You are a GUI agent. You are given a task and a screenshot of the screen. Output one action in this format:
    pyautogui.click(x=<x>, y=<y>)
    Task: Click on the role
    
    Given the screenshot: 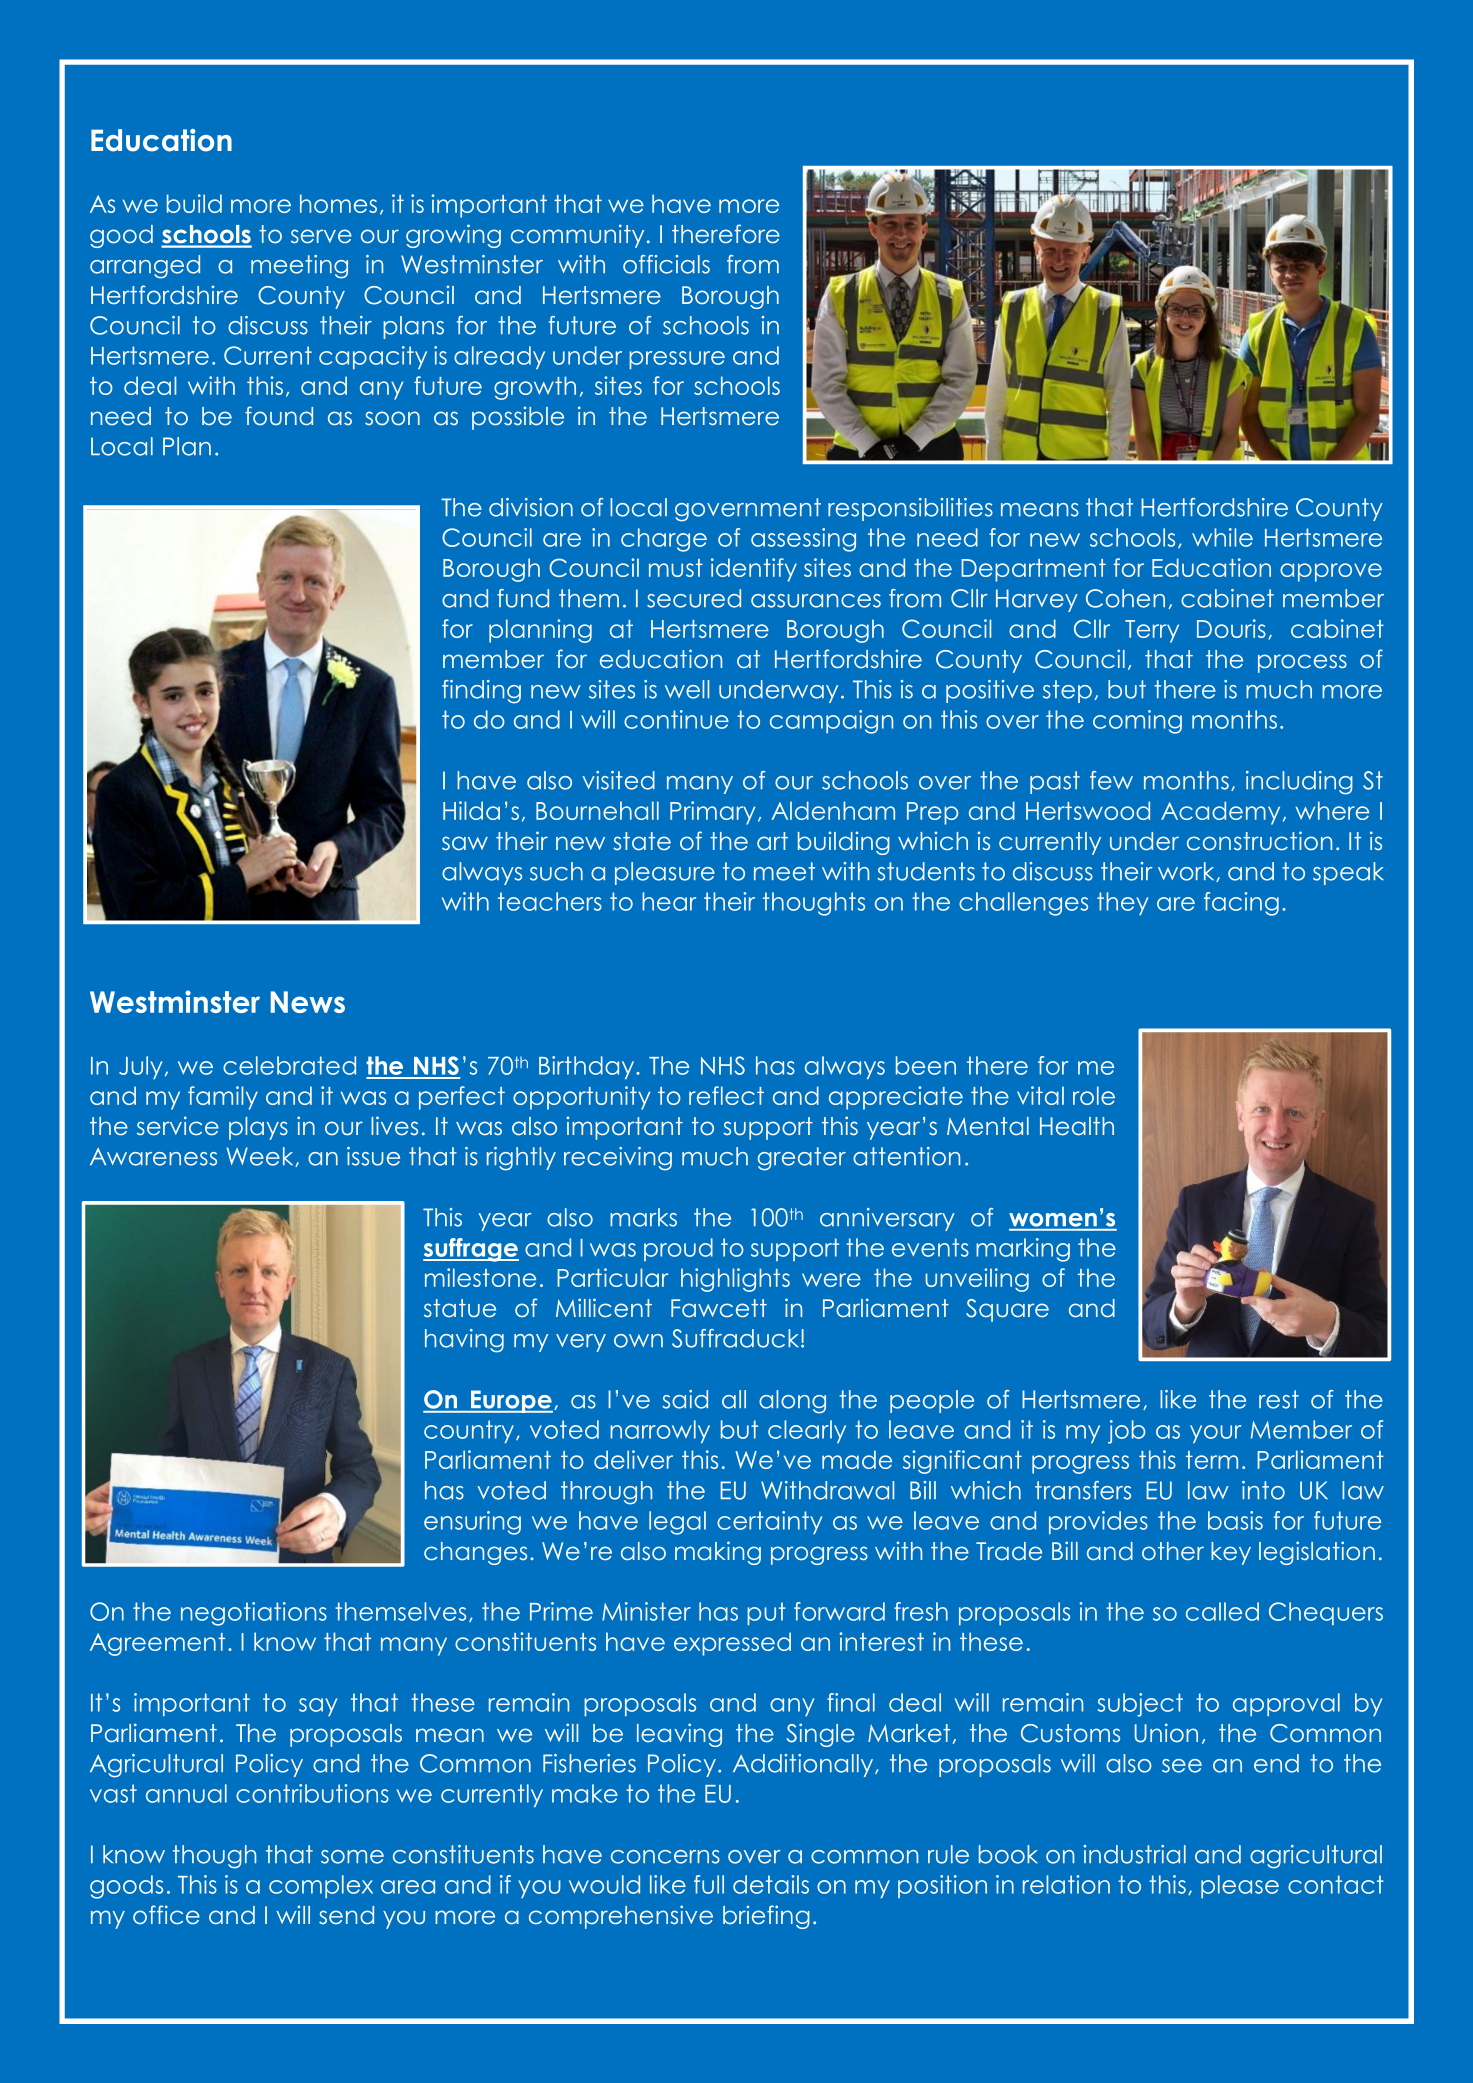 What is the action you would take?
    pyautogui.click(x=1094, y=1095)
